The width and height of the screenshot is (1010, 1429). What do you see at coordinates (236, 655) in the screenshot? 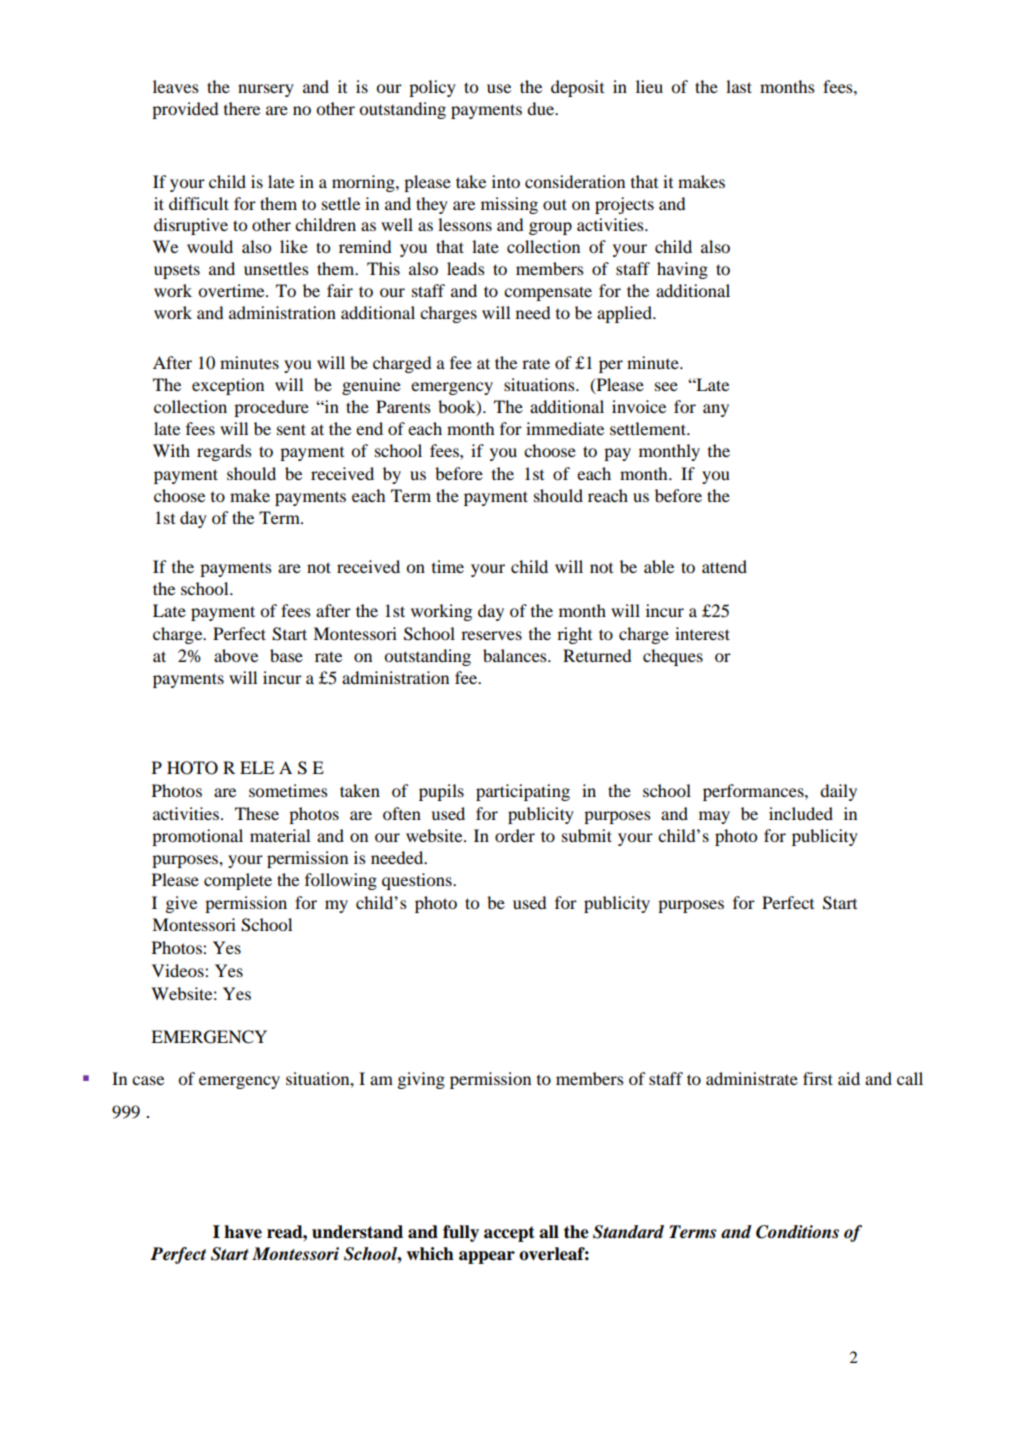
I see `above` at bounding box center [236, 655].
